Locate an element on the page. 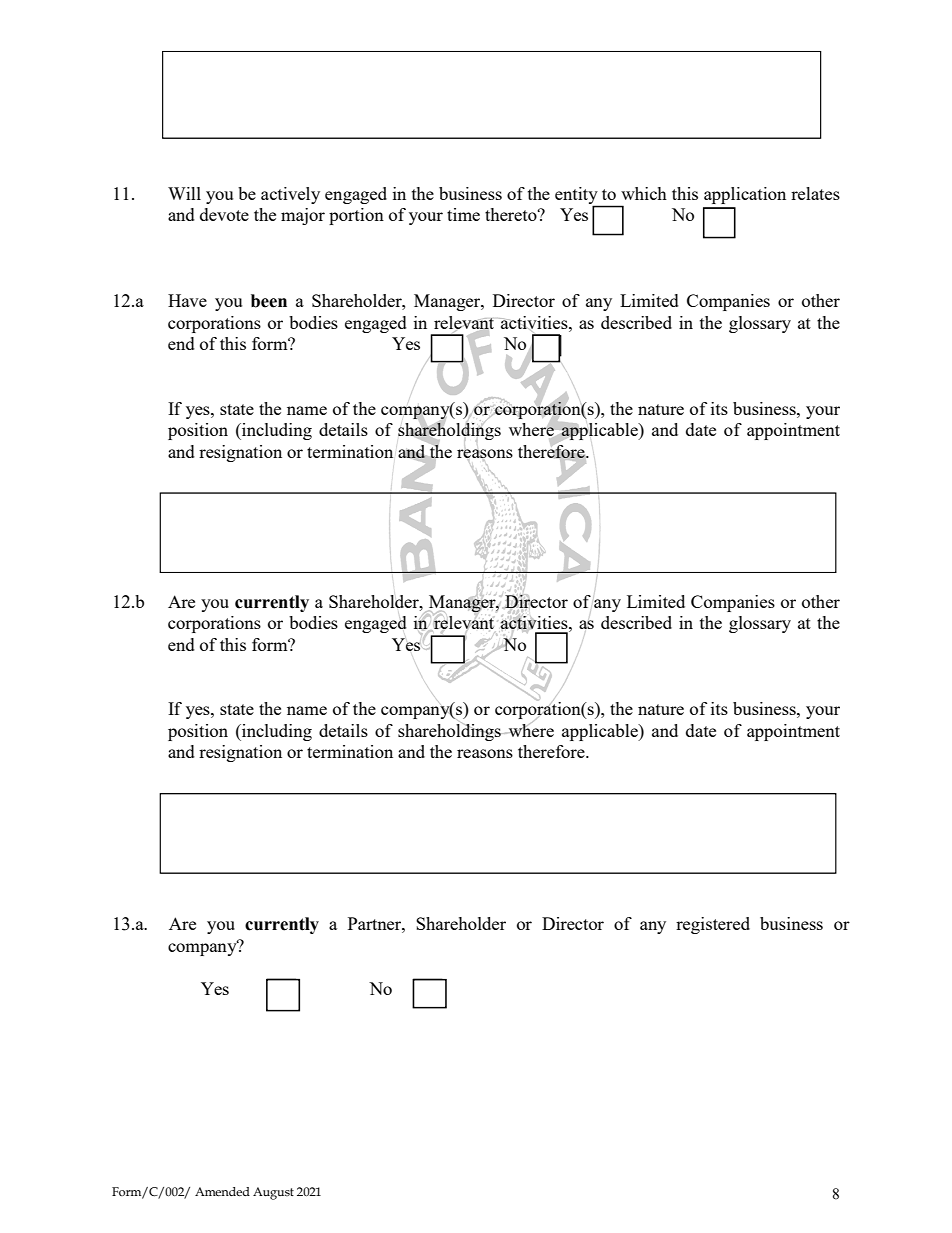 The height and width of the image is (1233, 952). registered is located at coordinates (713, 925).
